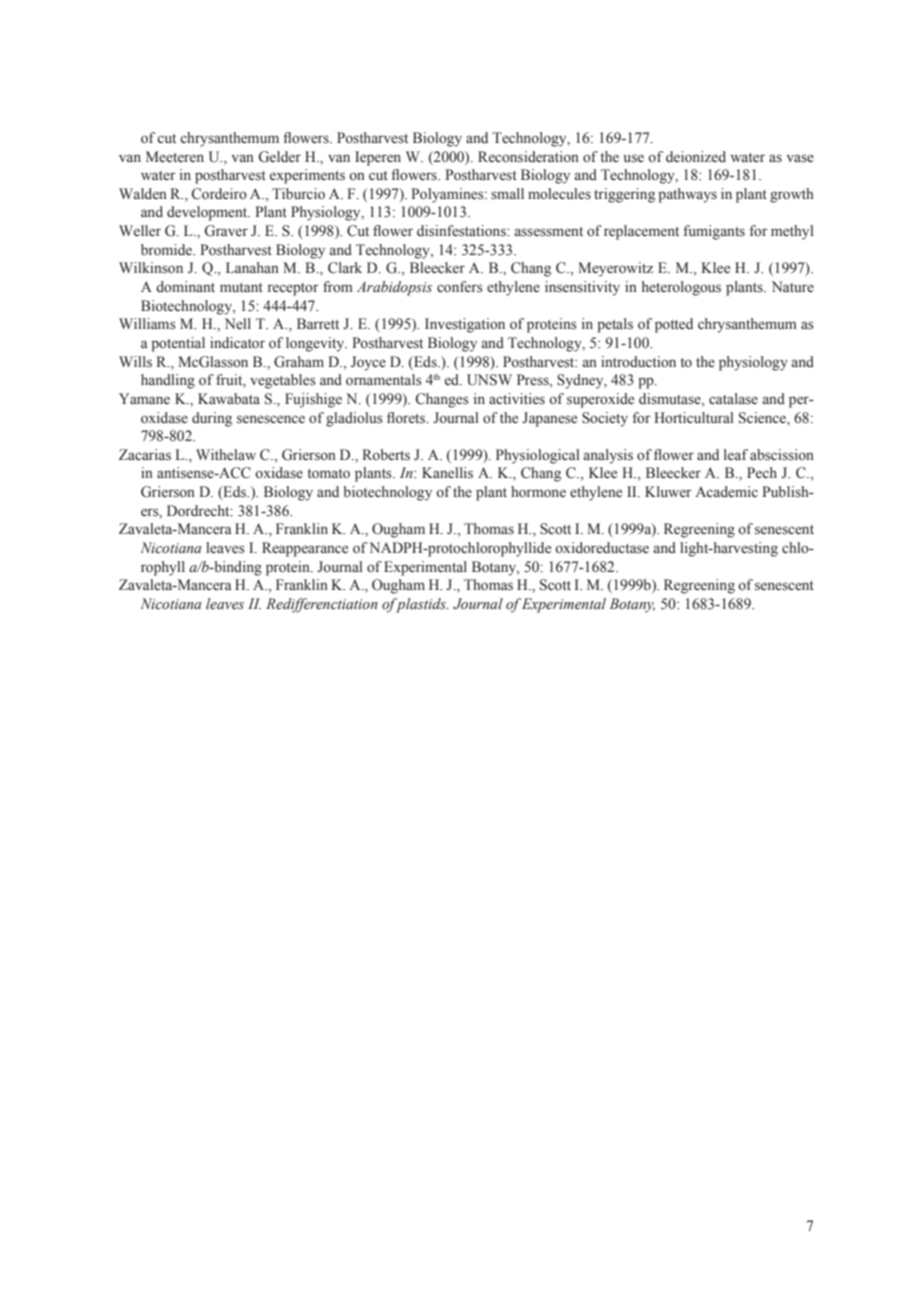 The height and width of the screenshot is (1308, 924). I want to click on hormone, so click(538, 492).
